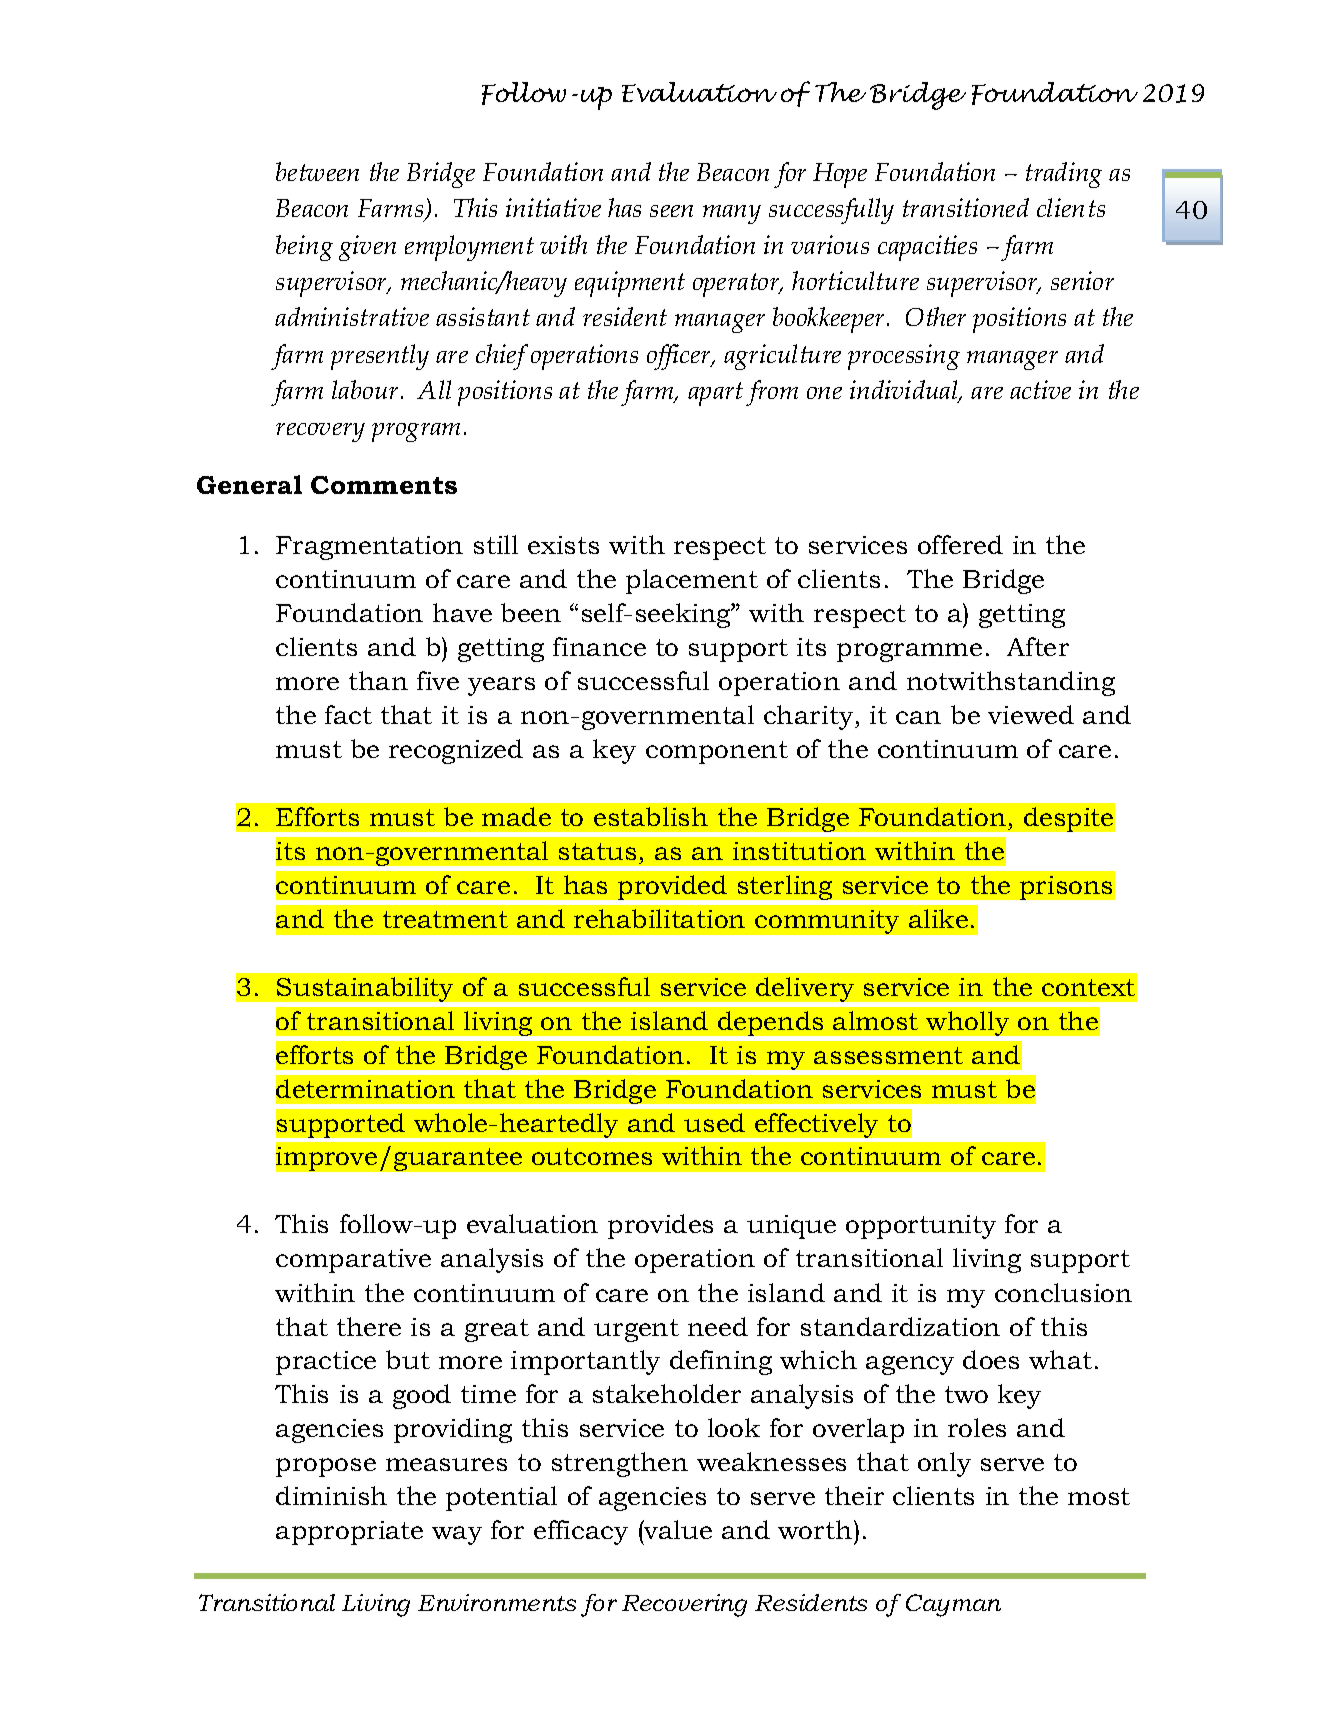  I want to click on given, so click(367, 248).
